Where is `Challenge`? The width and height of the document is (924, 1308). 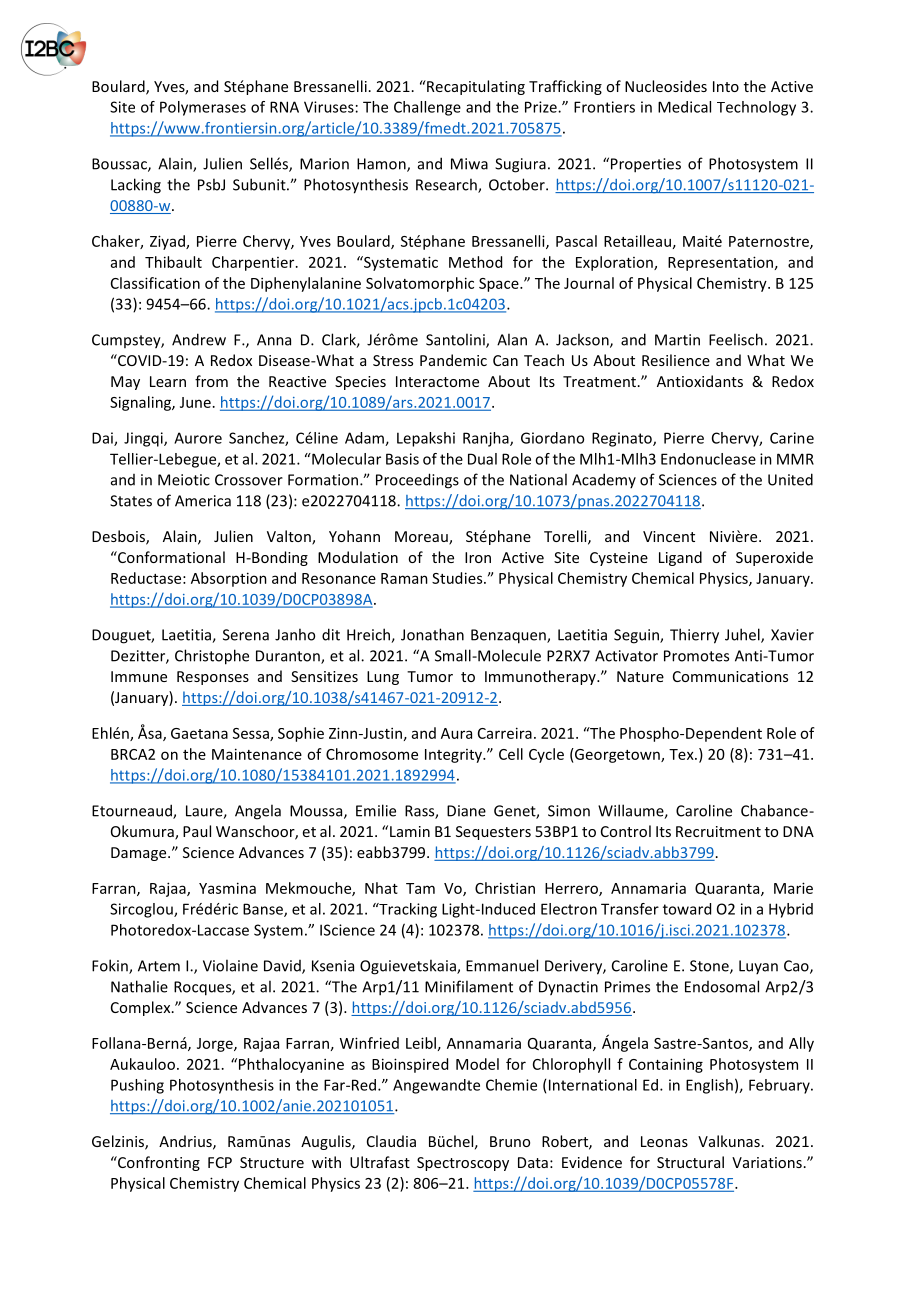
Challenge is located at coordinates (427, 108).
